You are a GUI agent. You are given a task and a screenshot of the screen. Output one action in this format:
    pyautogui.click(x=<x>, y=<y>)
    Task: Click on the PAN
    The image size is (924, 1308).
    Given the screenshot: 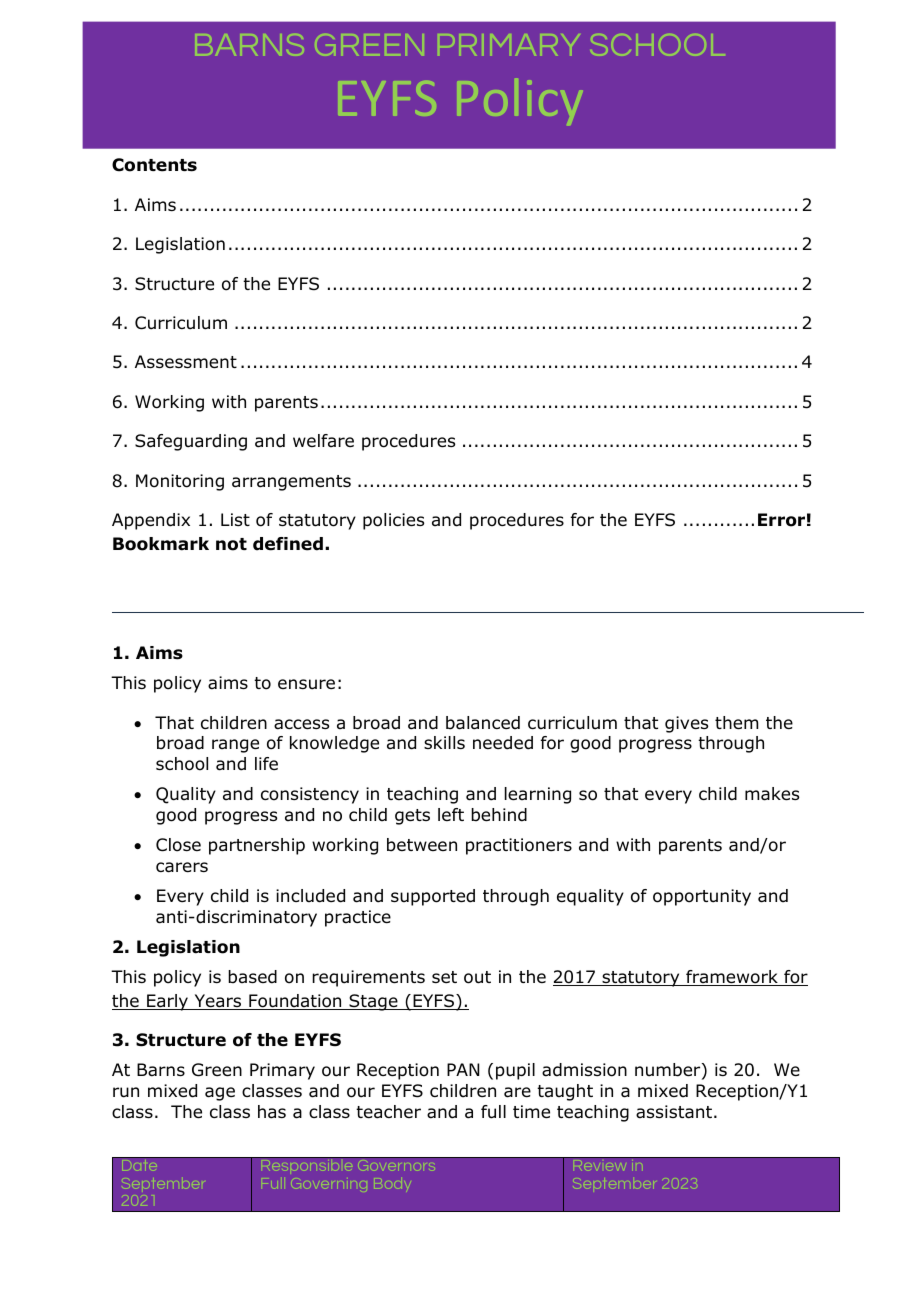 What is the action you would take?
    pyautogui.click(x=463, y=1069)
